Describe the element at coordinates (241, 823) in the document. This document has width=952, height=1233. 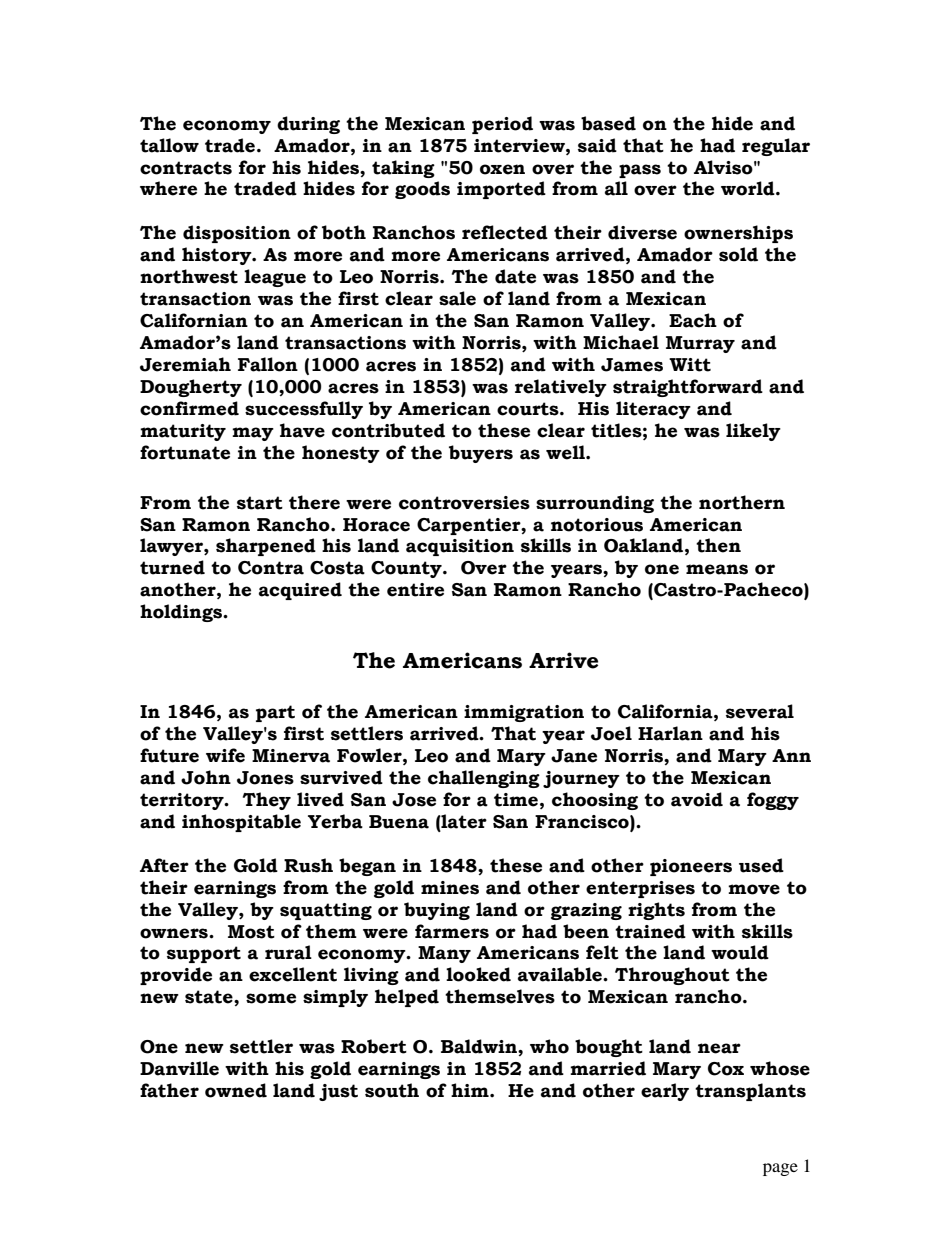
I see `inhospitable` at that location.
